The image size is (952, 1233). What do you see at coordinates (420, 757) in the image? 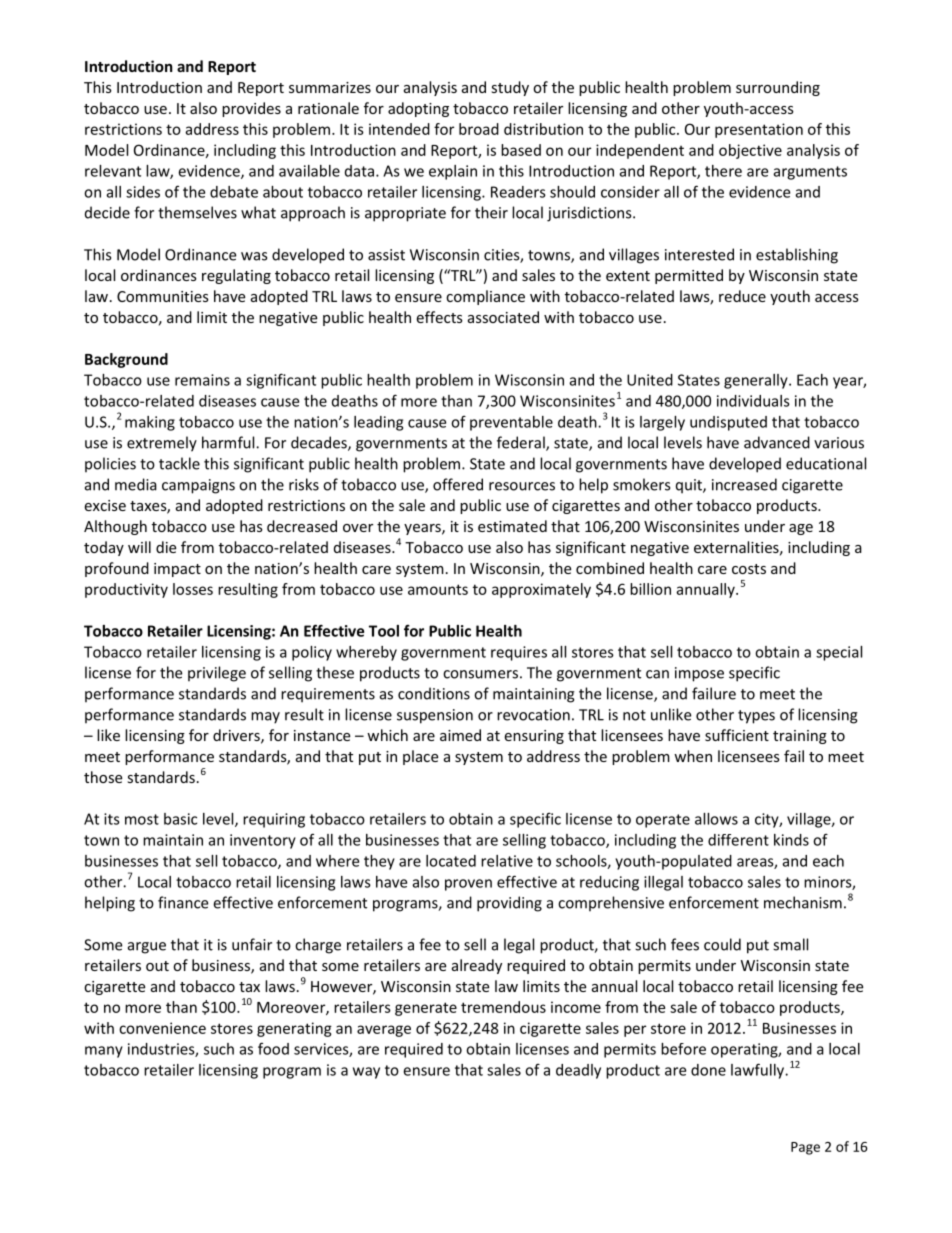
I see `place` at bounding box center [420, 757].
